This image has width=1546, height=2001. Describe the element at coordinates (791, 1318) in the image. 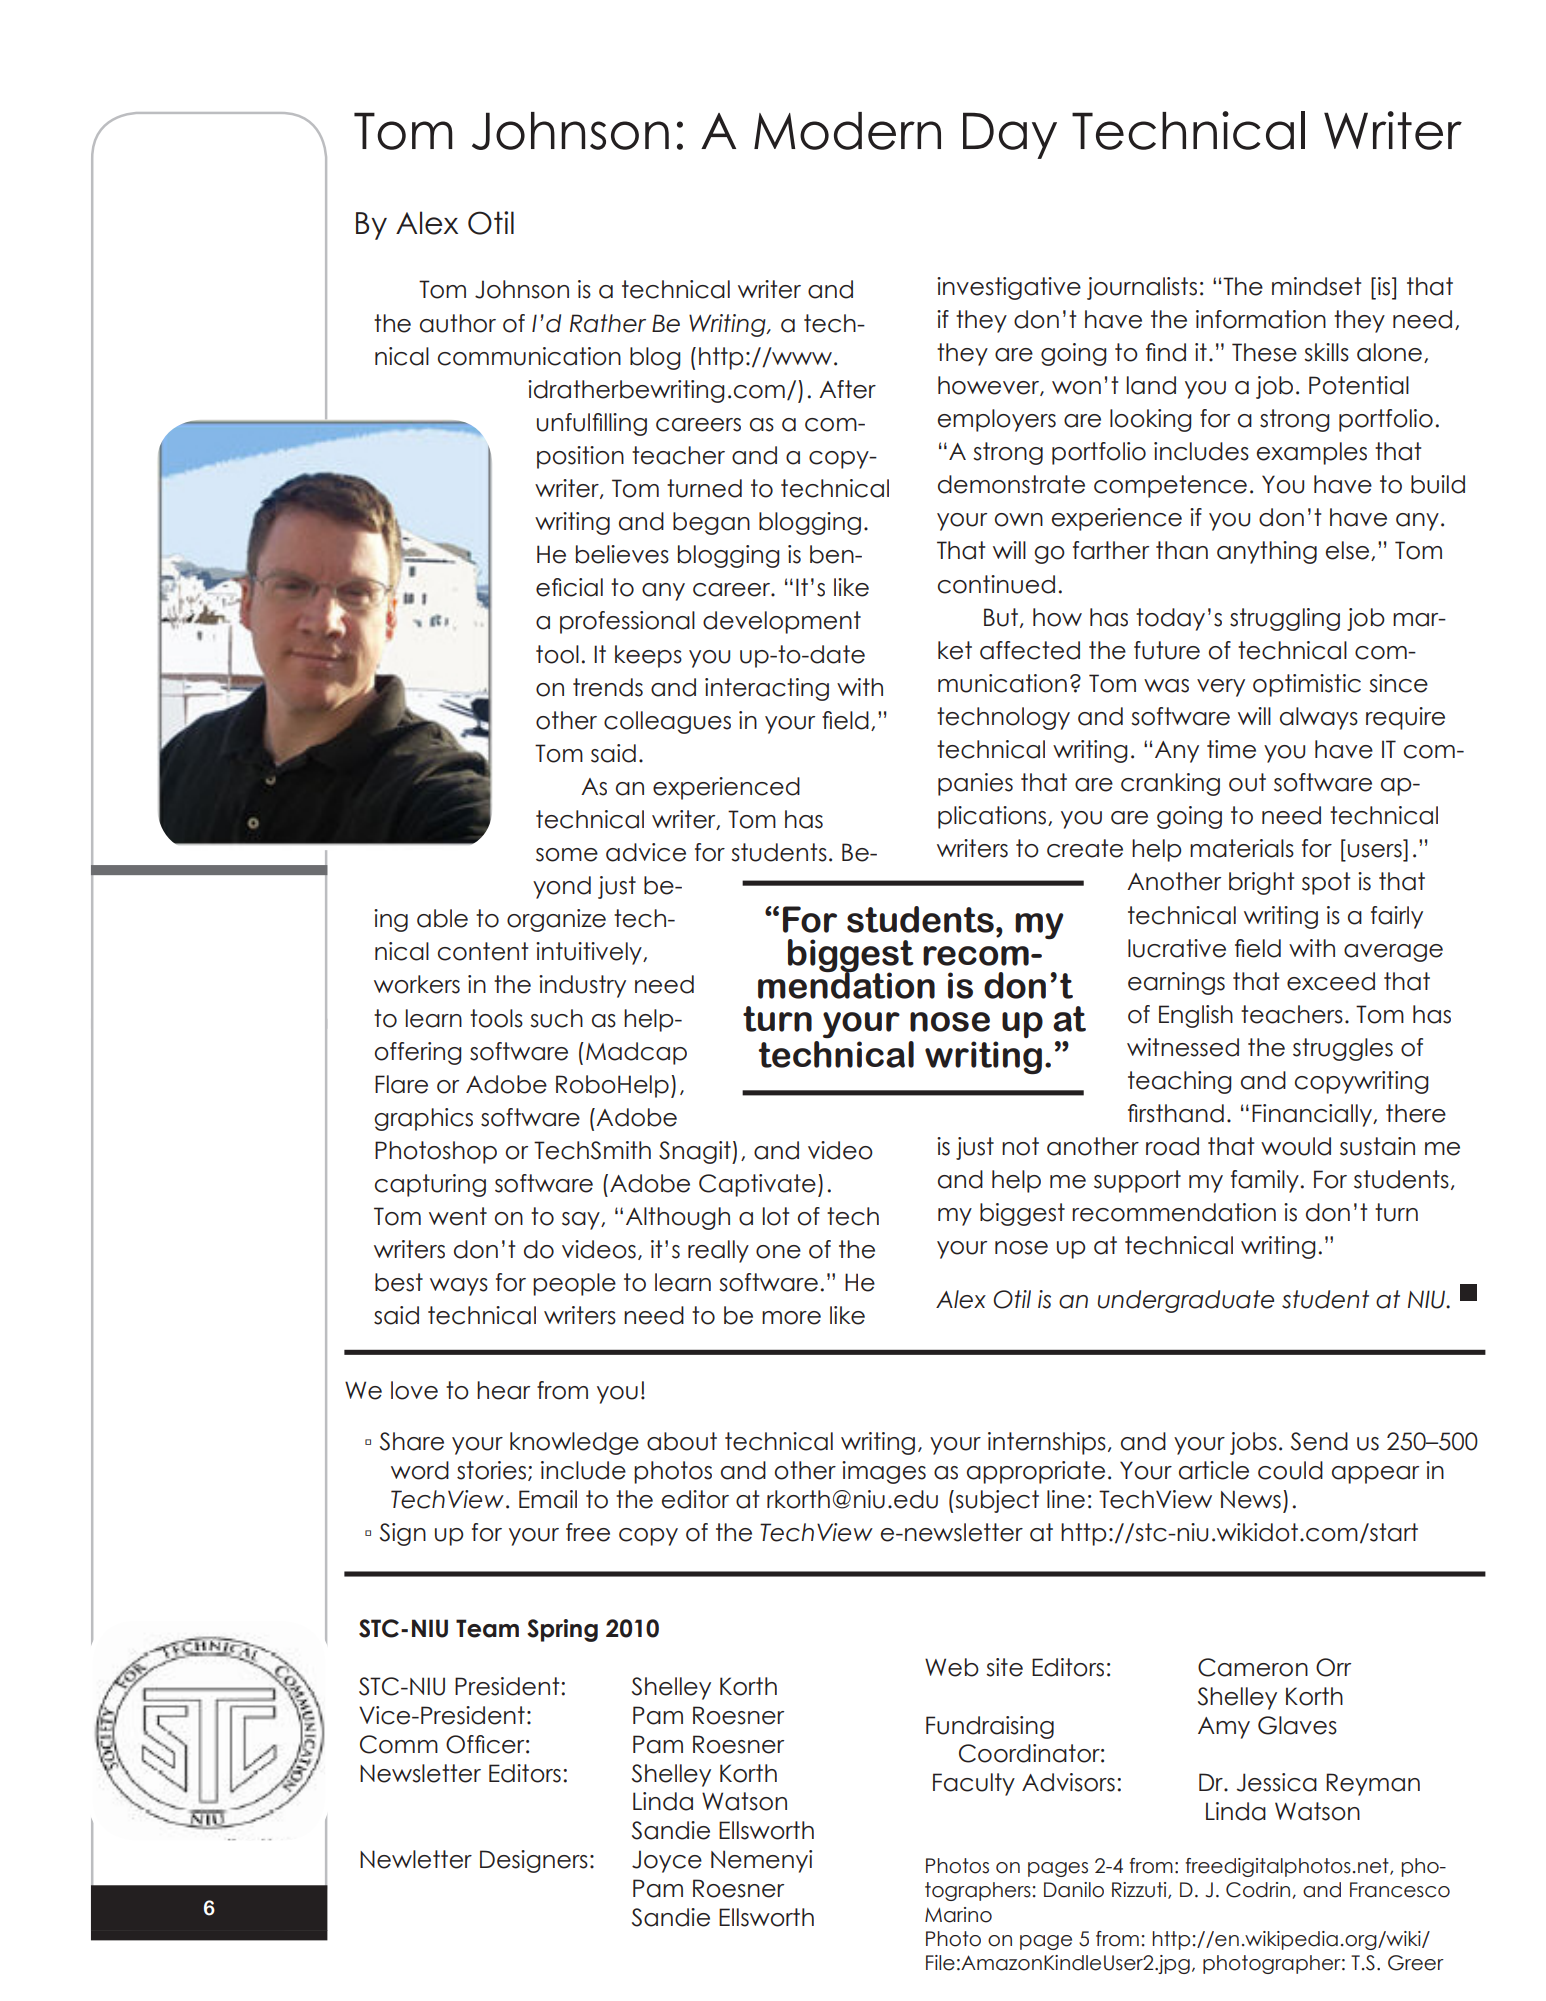

I see `more` at that location.
